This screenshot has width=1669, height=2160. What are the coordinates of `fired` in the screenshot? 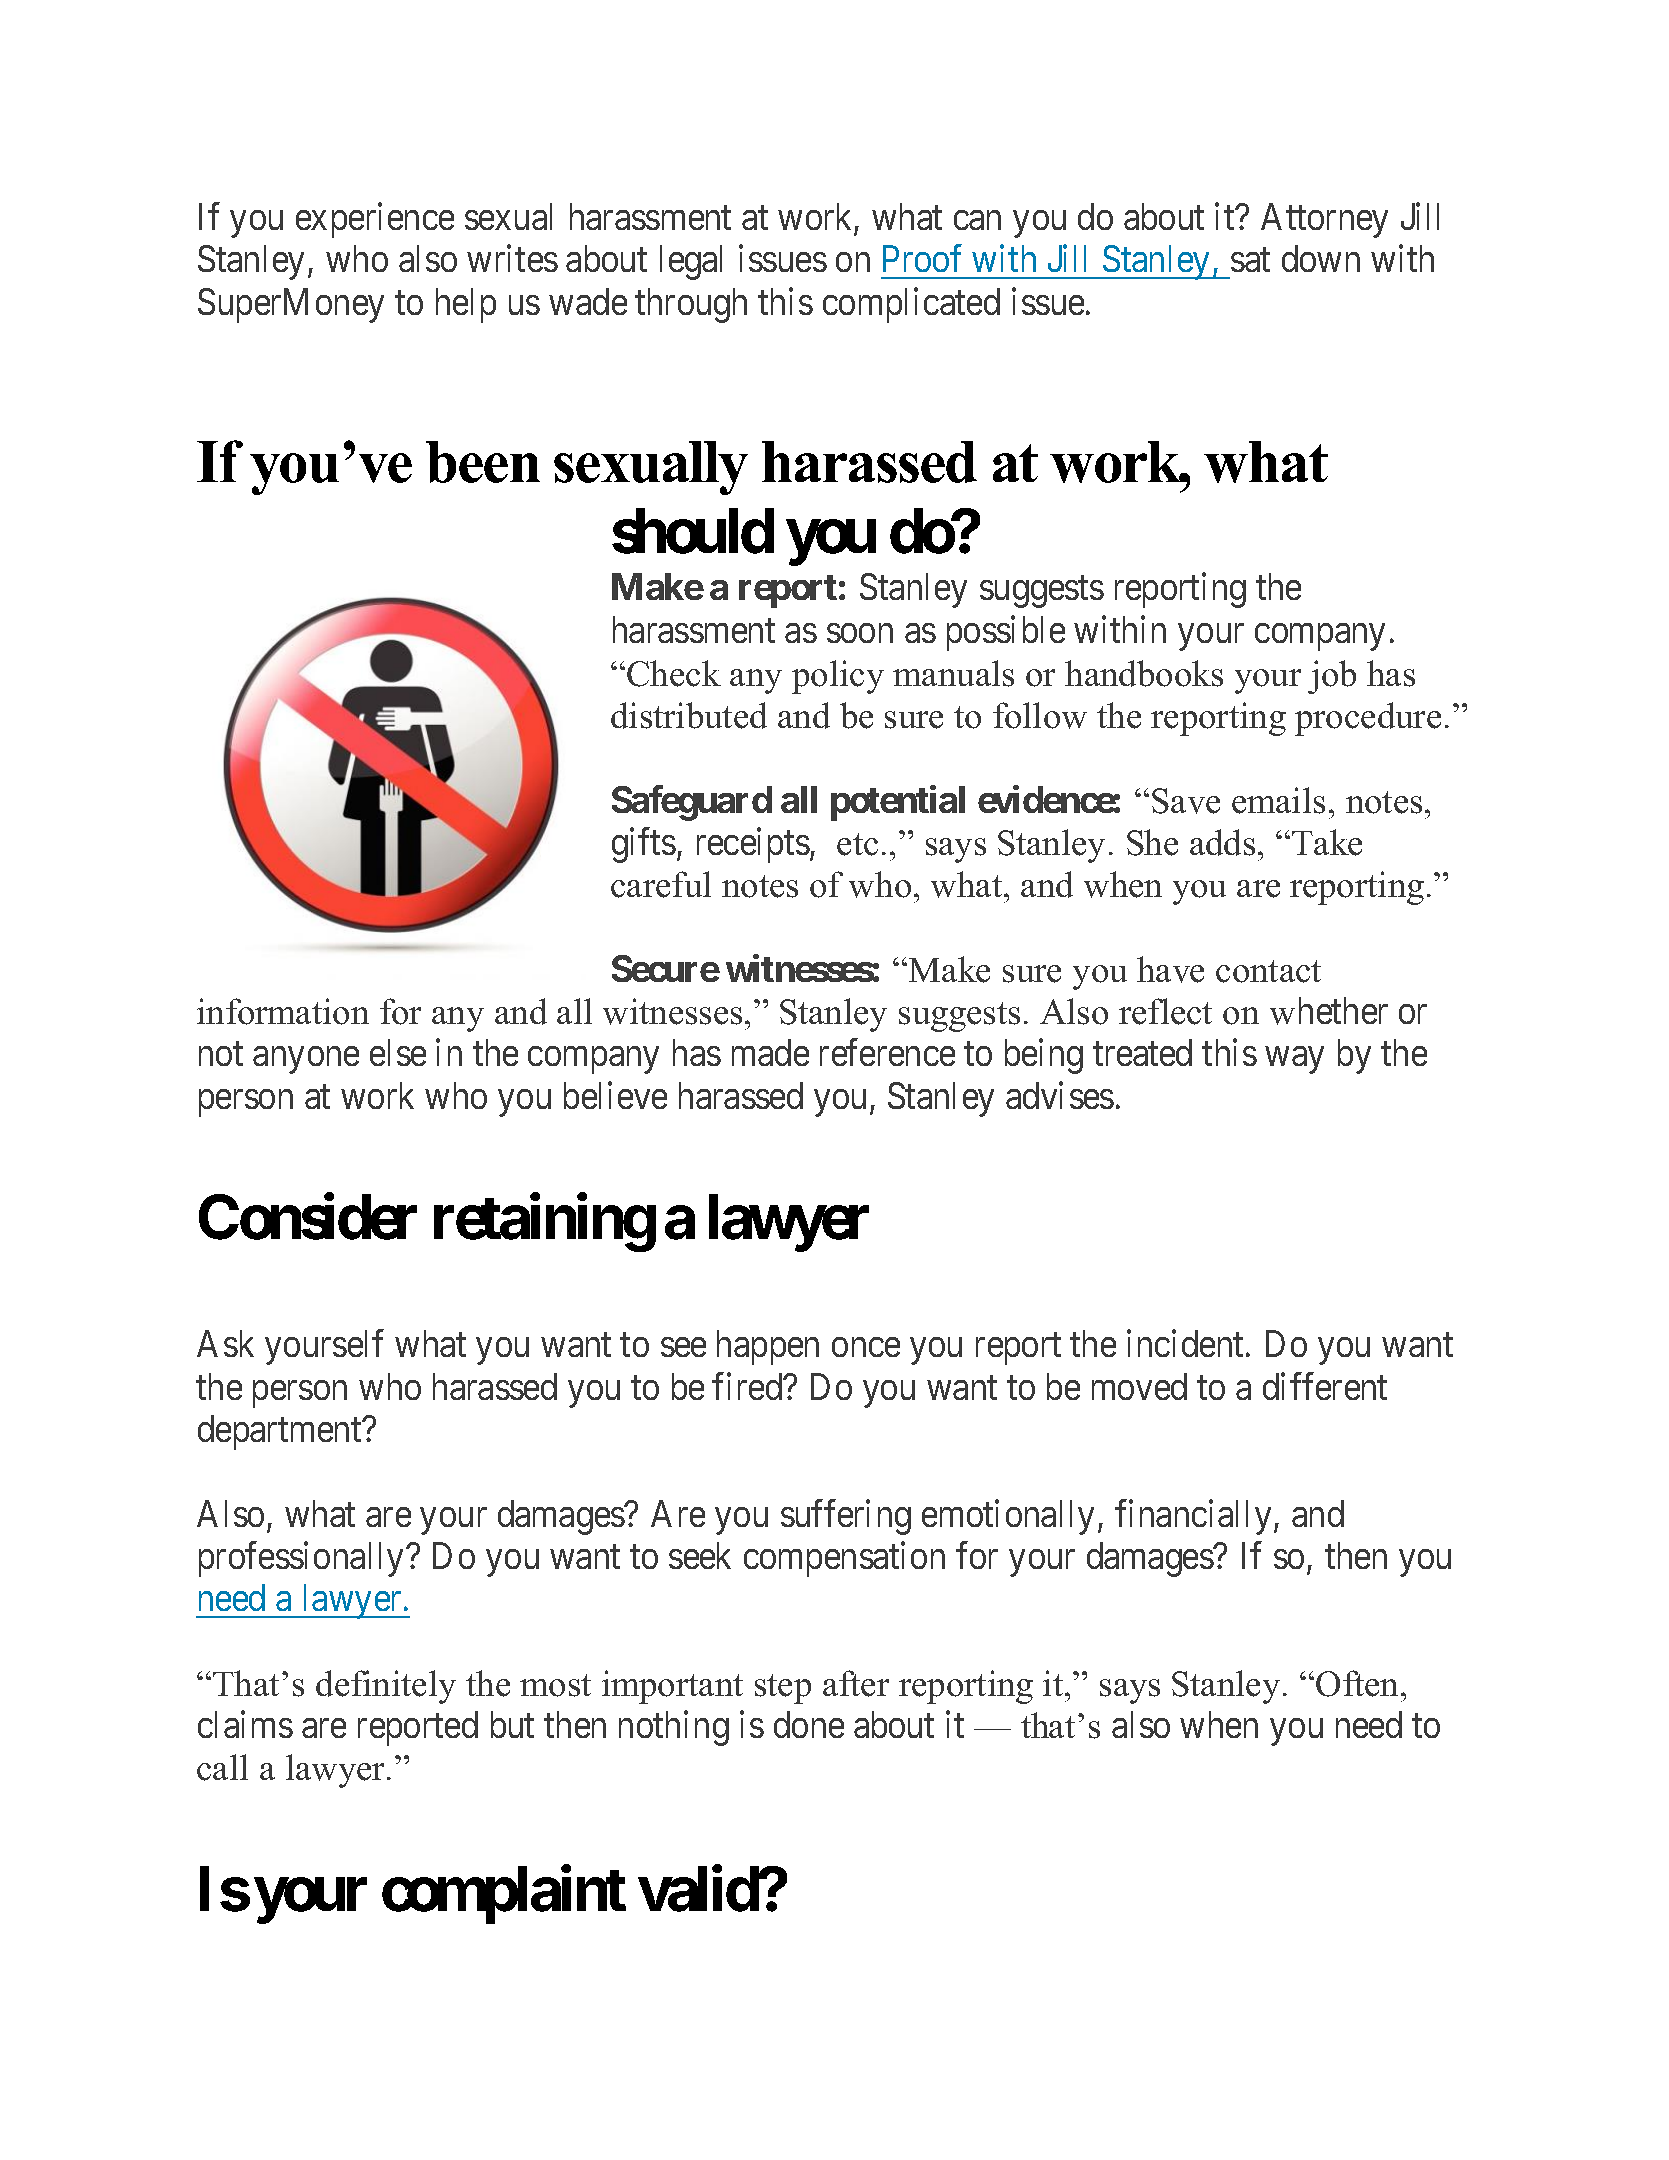 It's located at (748, 1386).
